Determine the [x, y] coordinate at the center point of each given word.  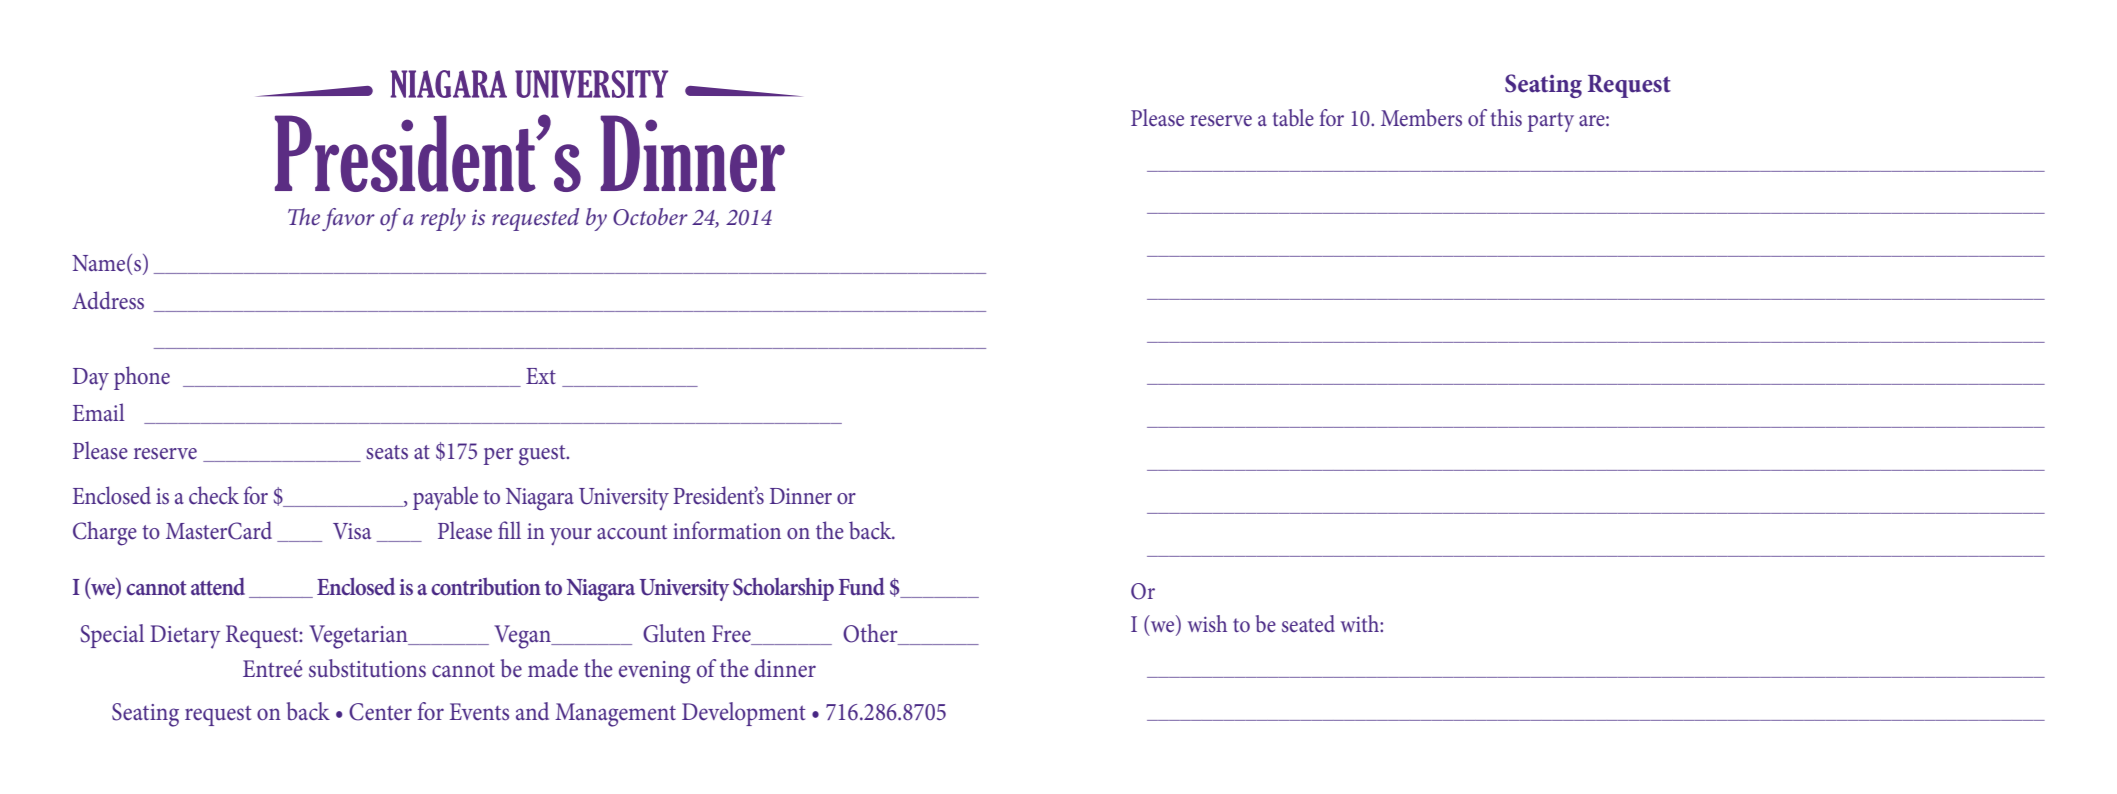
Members [1421, 117]
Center [380, 712]
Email [98, 412]
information [727, 530]
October [650, 217]
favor [348, 219]
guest [543, 455]
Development [744, 714]
